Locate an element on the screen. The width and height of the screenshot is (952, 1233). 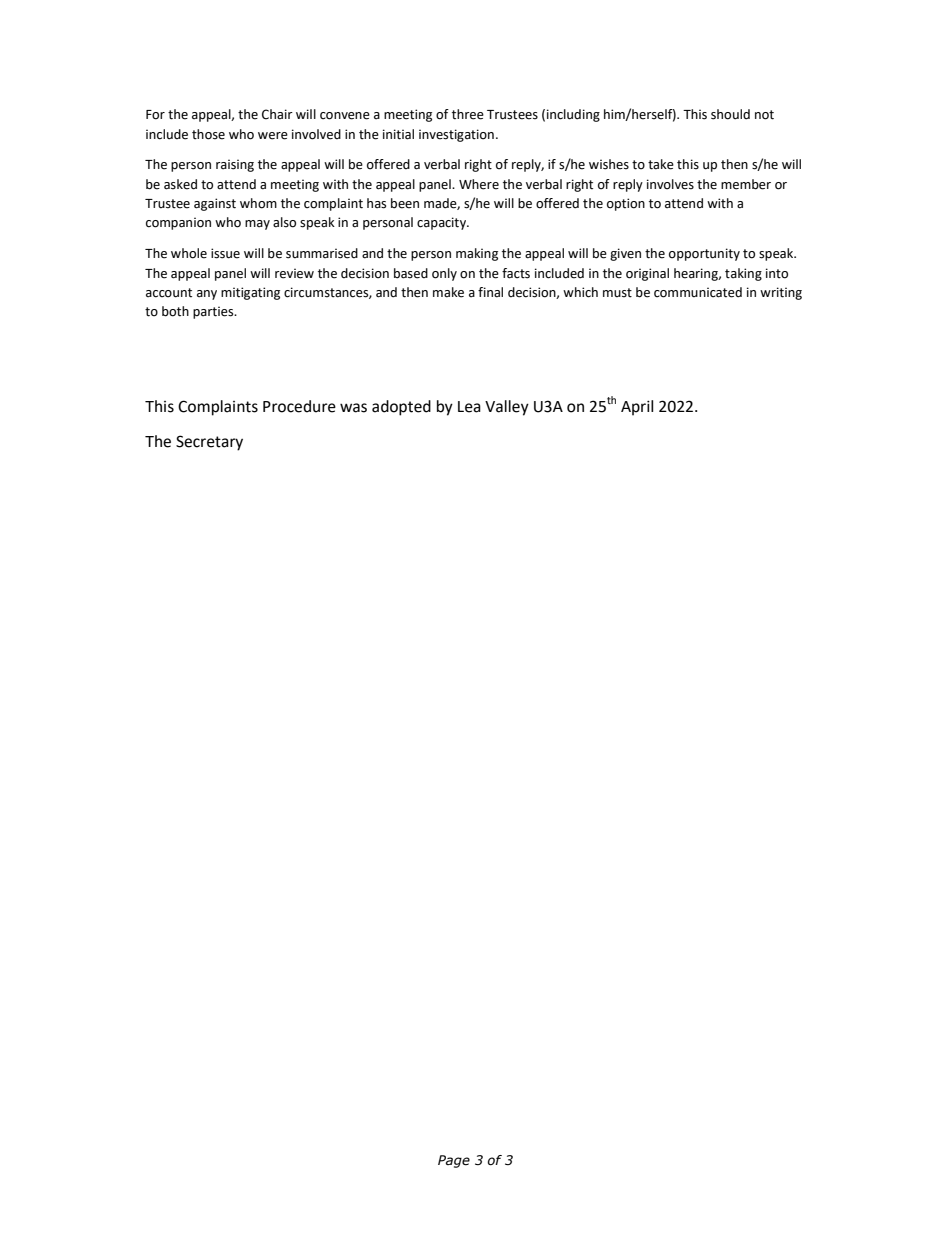
raising is located at coordinates (235, 165).
